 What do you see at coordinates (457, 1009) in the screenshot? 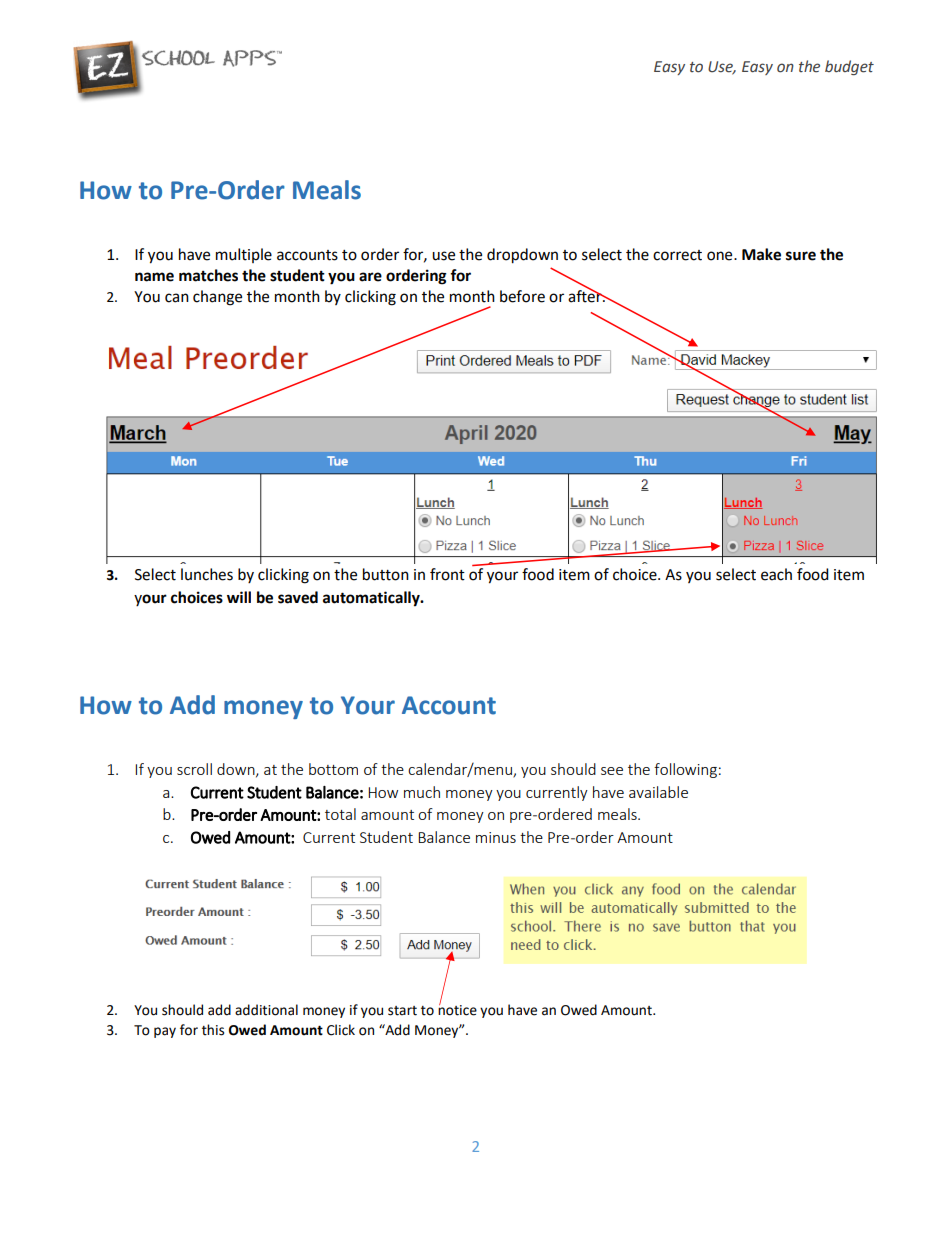
I see `notice` at bounding box center [457, 1009].
